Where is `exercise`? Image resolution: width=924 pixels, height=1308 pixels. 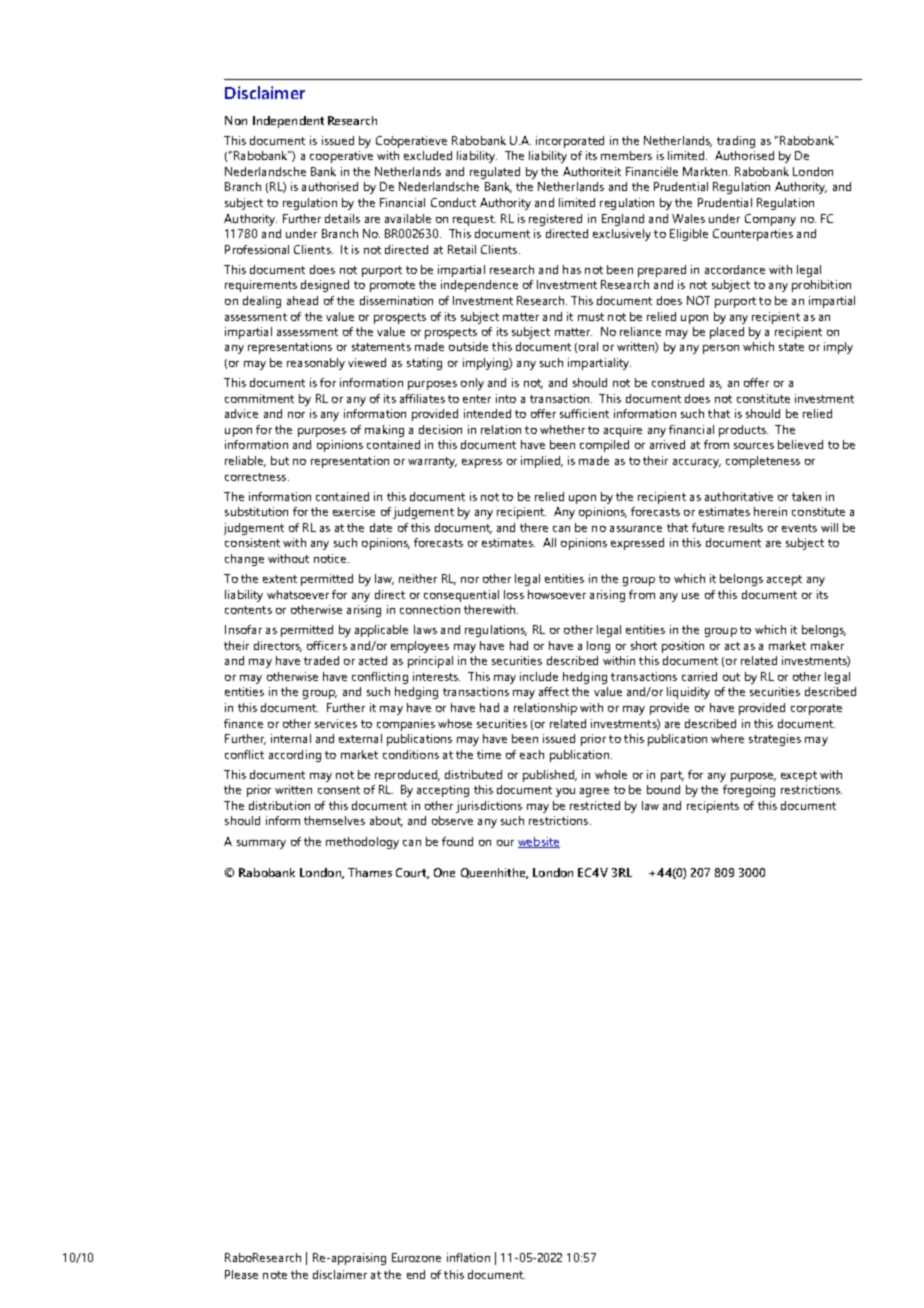
exercise is located at coordinates (354, 511).
